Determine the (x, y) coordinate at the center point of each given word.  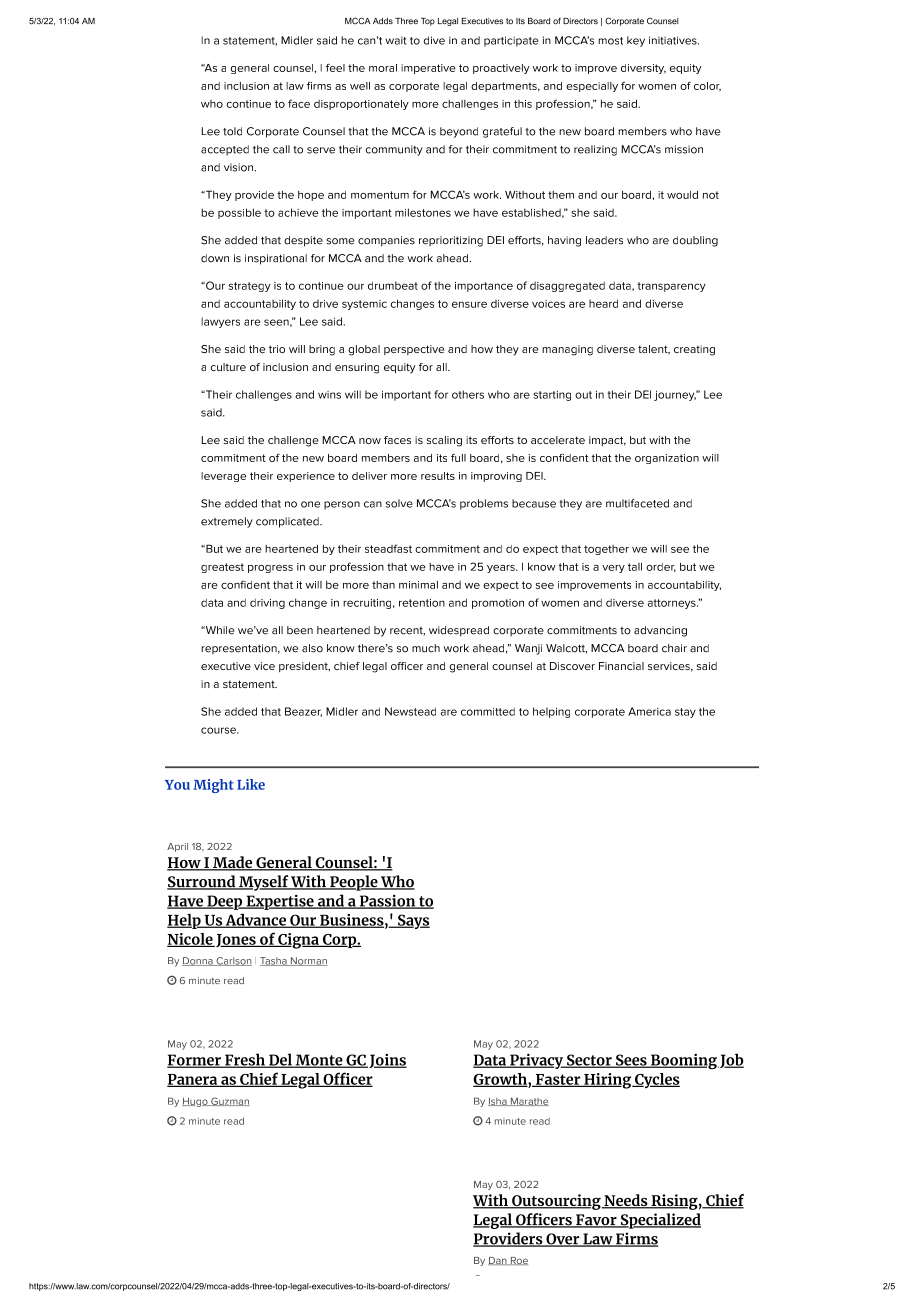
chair (674, 648)
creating (694, 350)
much (426, 648)
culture (228, 367)
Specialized (659, 1221)
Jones (236, 940)
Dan (498, 1261)
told (232, 131)
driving (267, 604)
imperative (428, 69)
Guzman (229, 1101)
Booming (684, 1061)
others (468, 394)
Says (413, 921)
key (636, 41)
